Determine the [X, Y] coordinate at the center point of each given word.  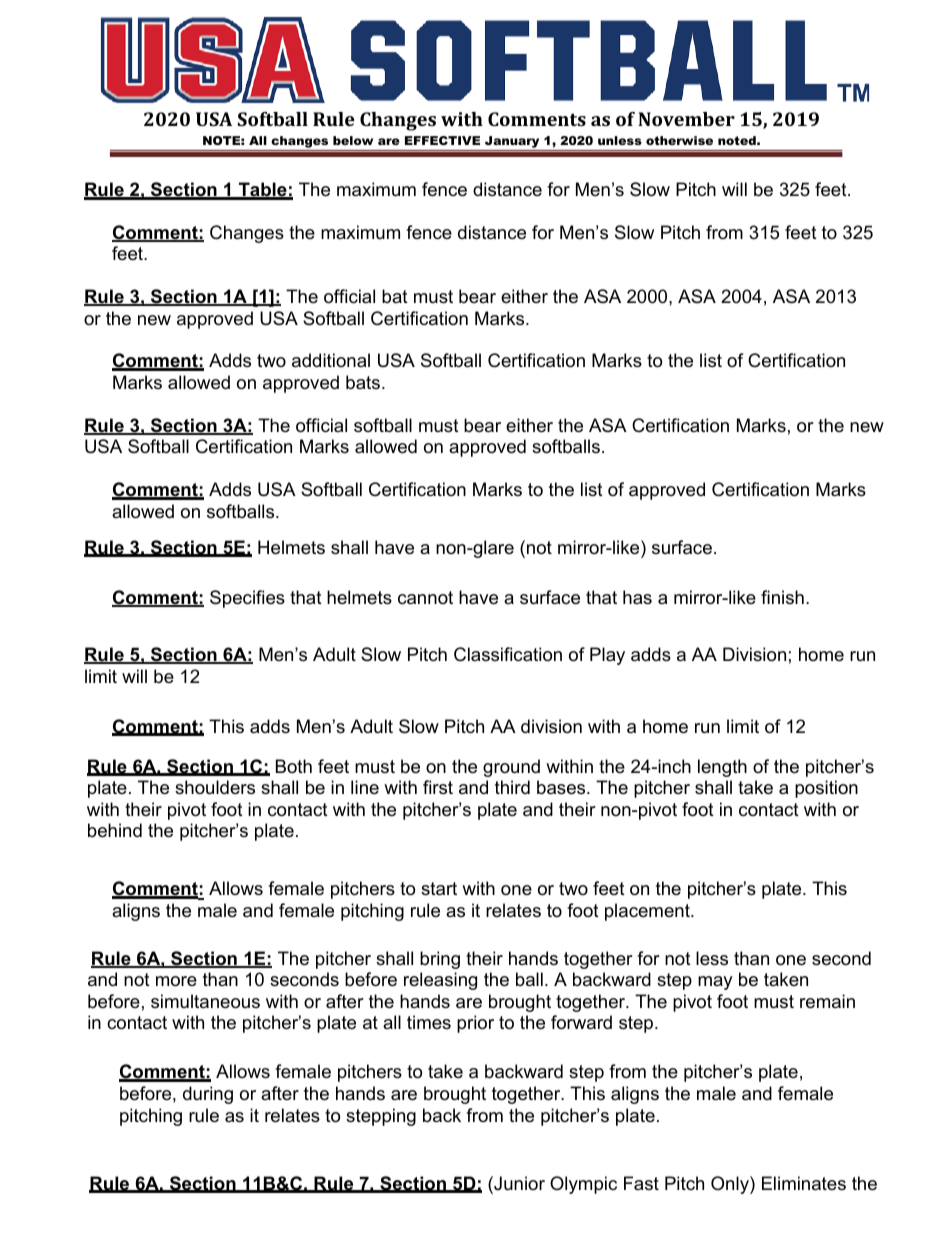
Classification [508, 654]
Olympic [583, 1185]
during [208, 1095]
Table [262, 190]
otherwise [679, 140]
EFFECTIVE [442, 140]
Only [731, 1185]
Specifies [247, 599]
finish [782, 597]
